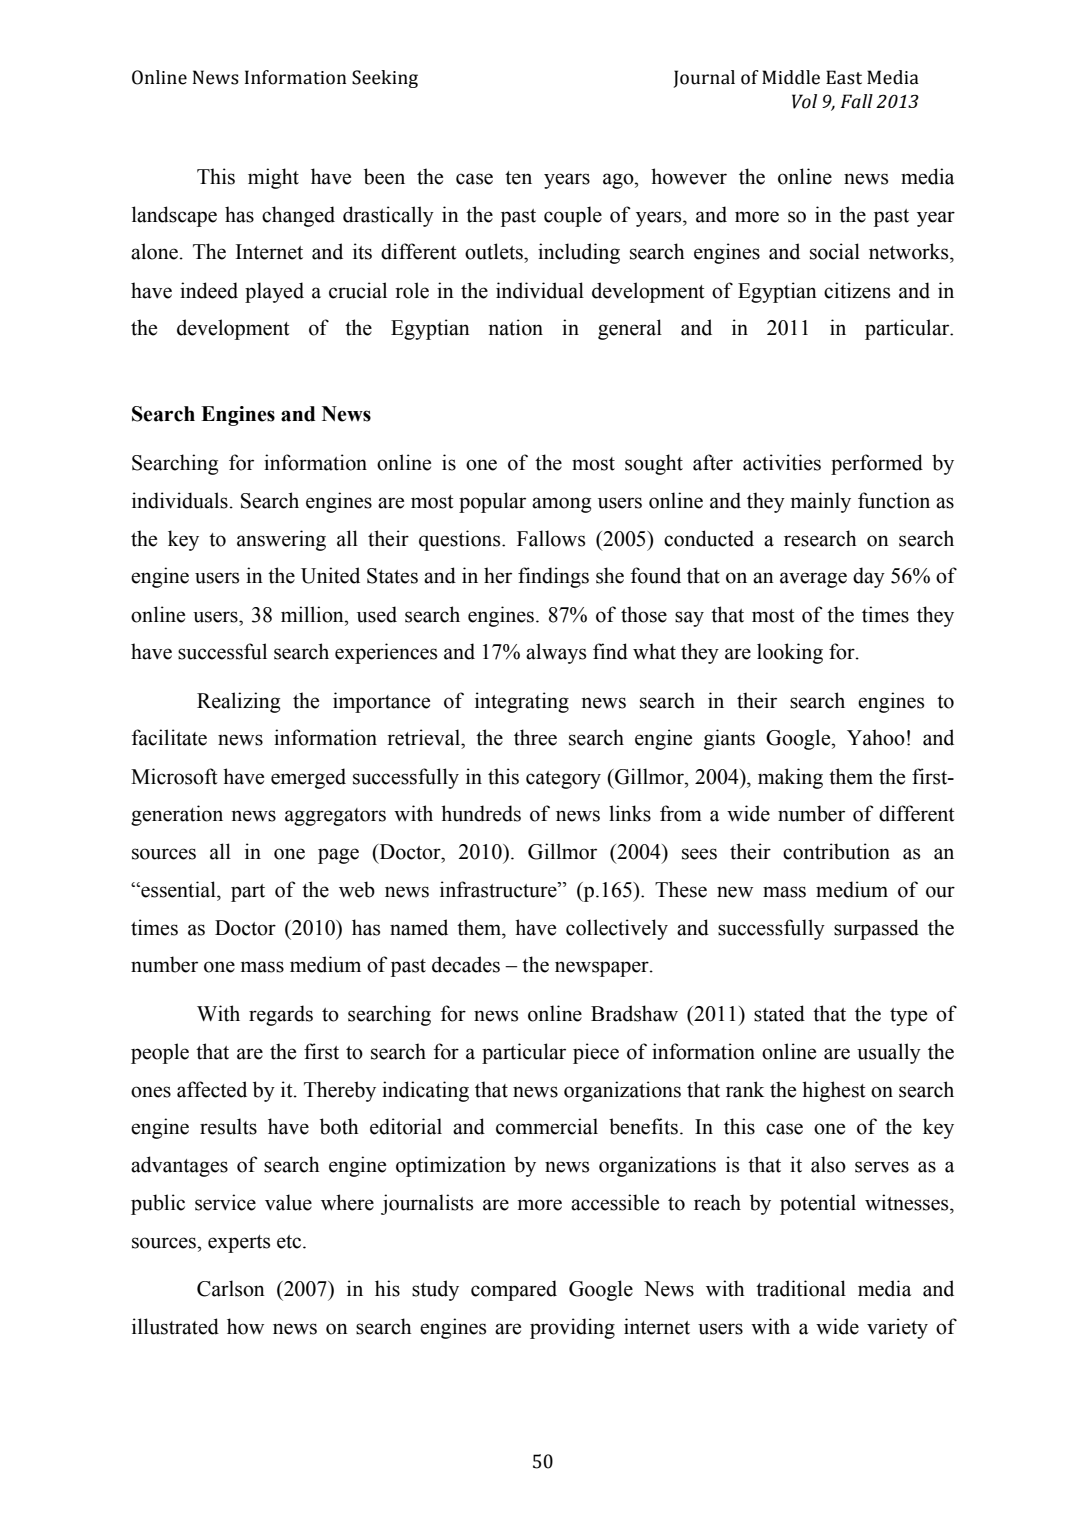 Image resolution: width=1086 pixels, height=1536 pixels. Describe the element at coordinates (835, 251) in the screenshot. I see `social` at that location.
